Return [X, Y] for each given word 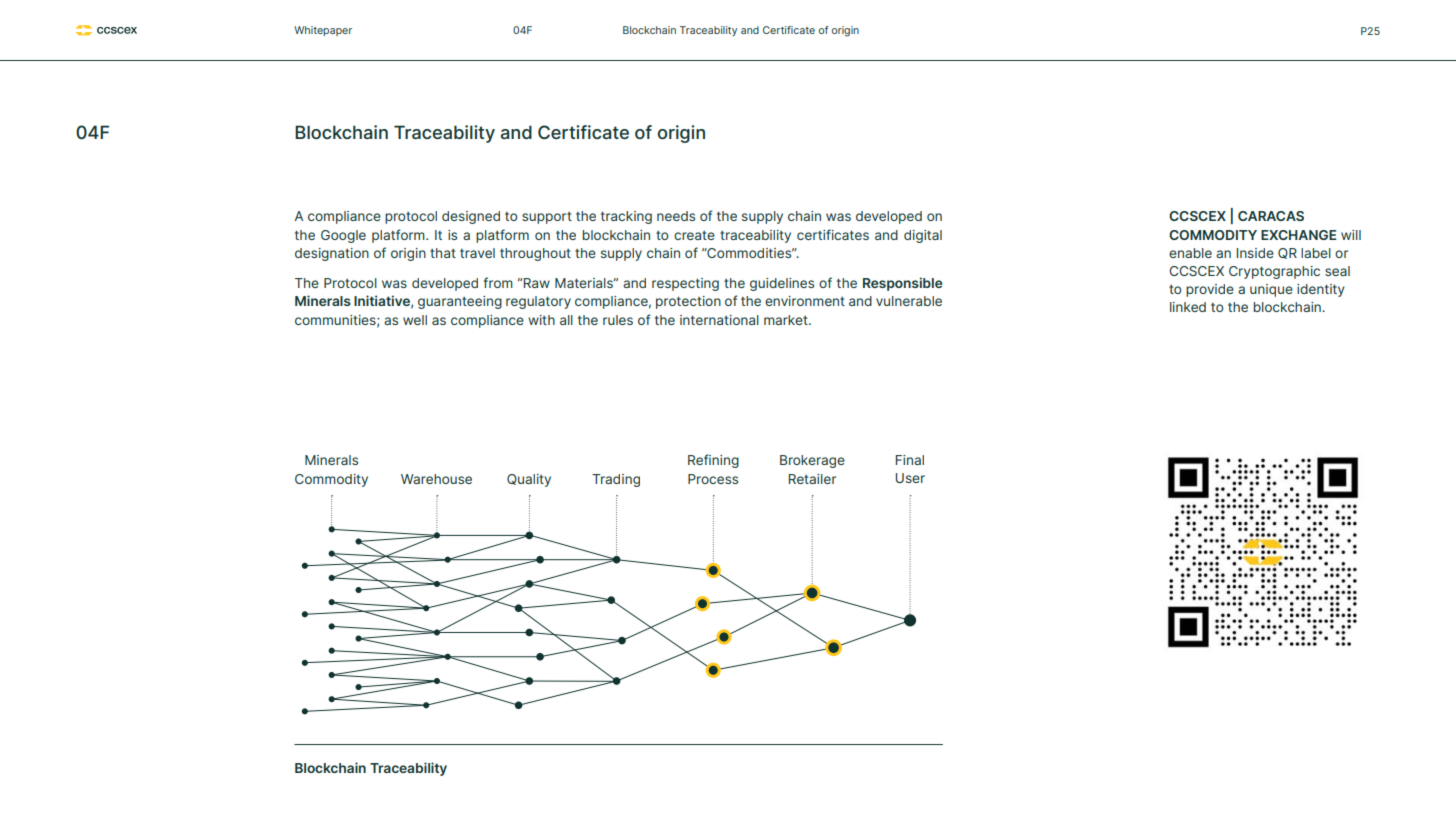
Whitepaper [323, 31]
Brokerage [812, 461]
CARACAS [1271, 216]
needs [676, 216]
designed [471, 217]
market [787, 320]
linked [1188, 307]
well [415, 320]
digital [923, 236]
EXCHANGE [1299, 235]
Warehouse [436, 479]
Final [910, 460]
